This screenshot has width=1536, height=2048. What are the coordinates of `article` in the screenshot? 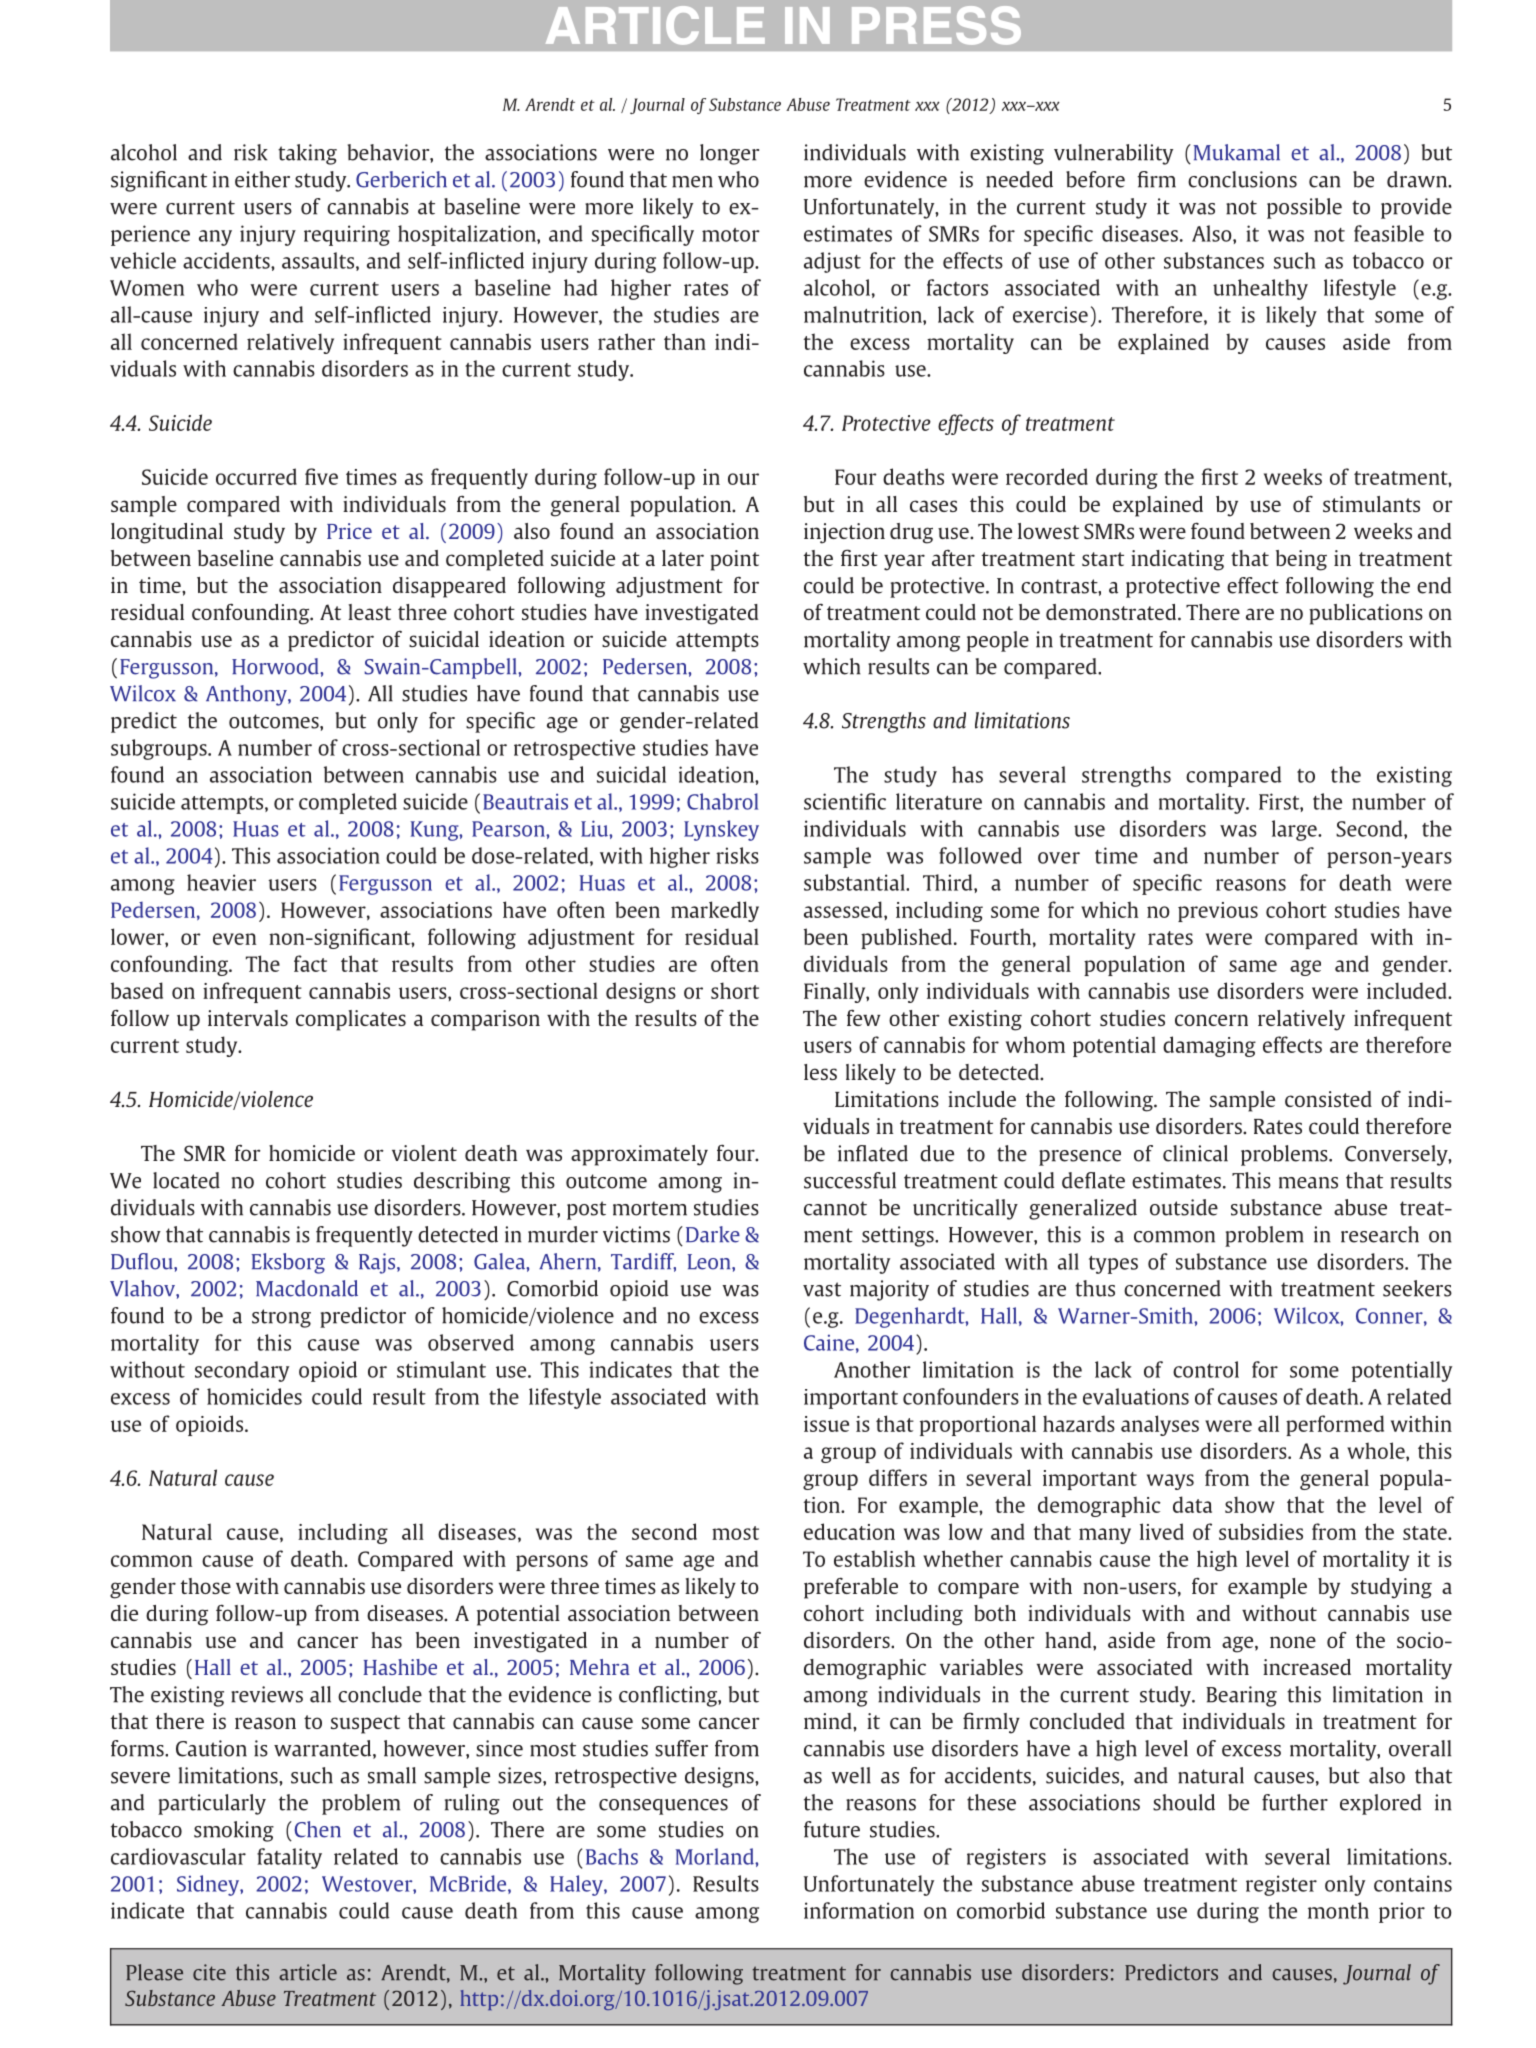 It's located at (308, 1972).
